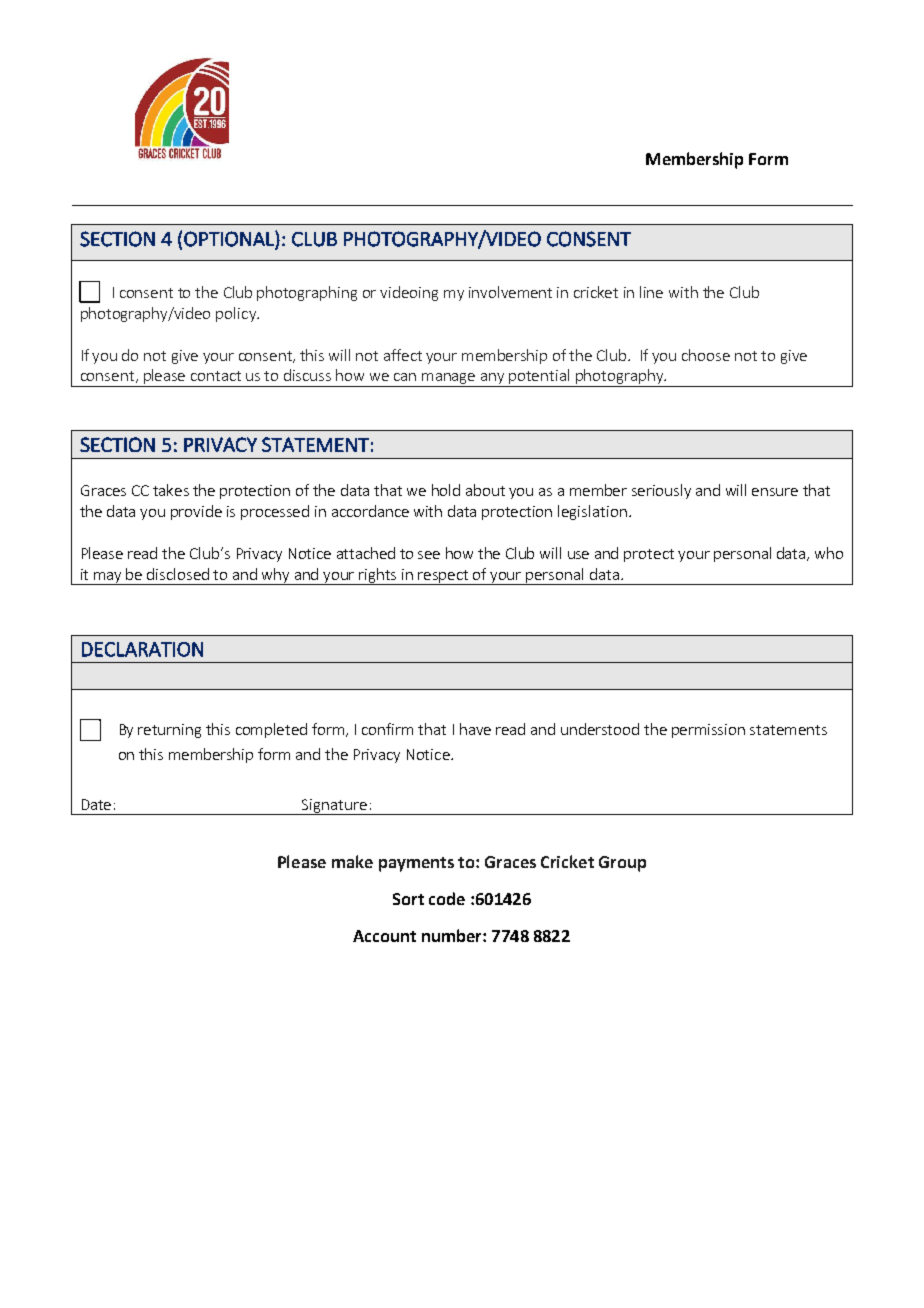  What do you see at coordinates (446, 490) in the page?
I see `hold` at bounding box center [446, 490].
